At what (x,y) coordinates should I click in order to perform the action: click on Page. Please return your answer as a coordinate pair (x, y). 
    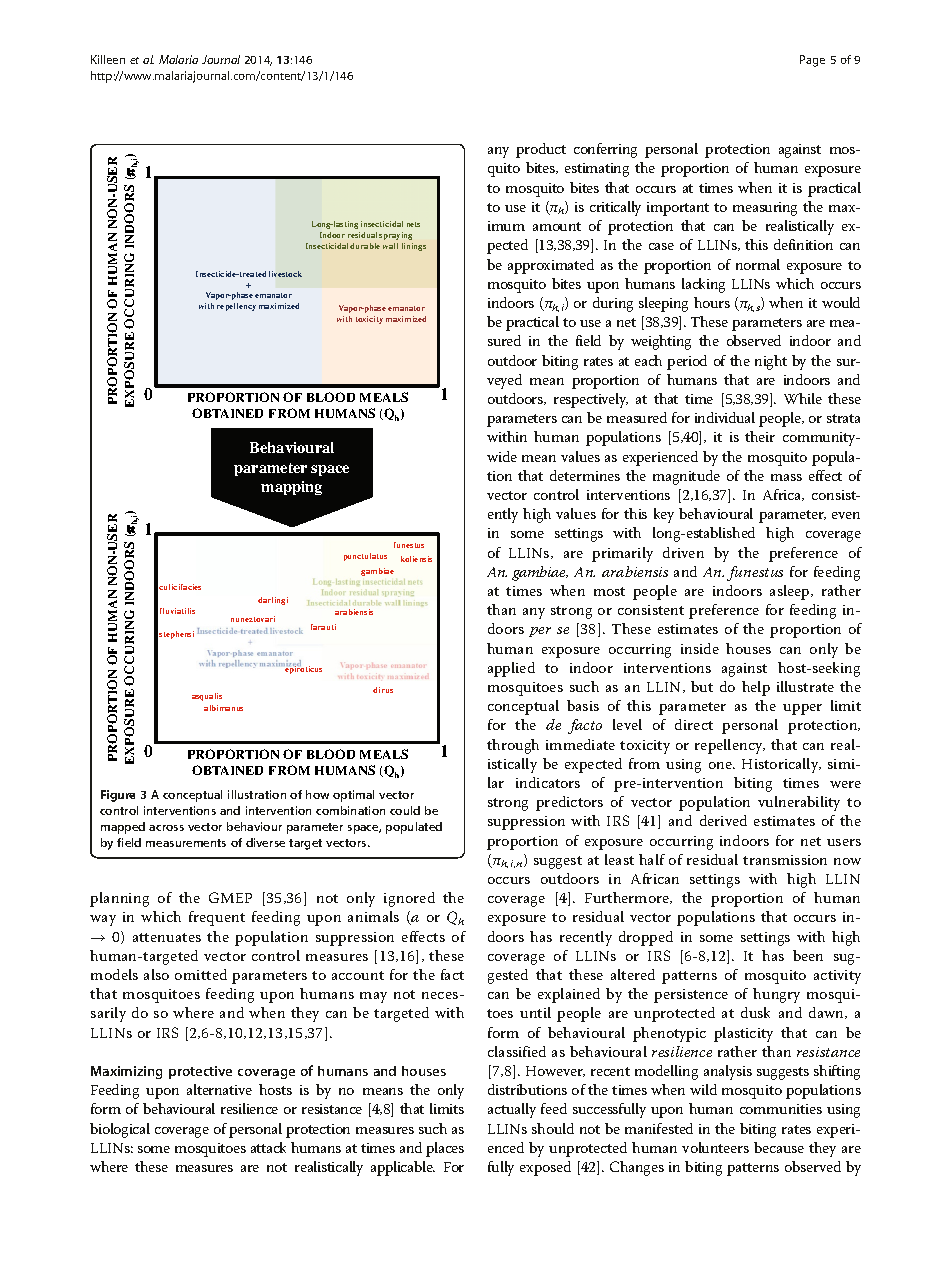
    Looking at the image, I should click on (812, 61).
